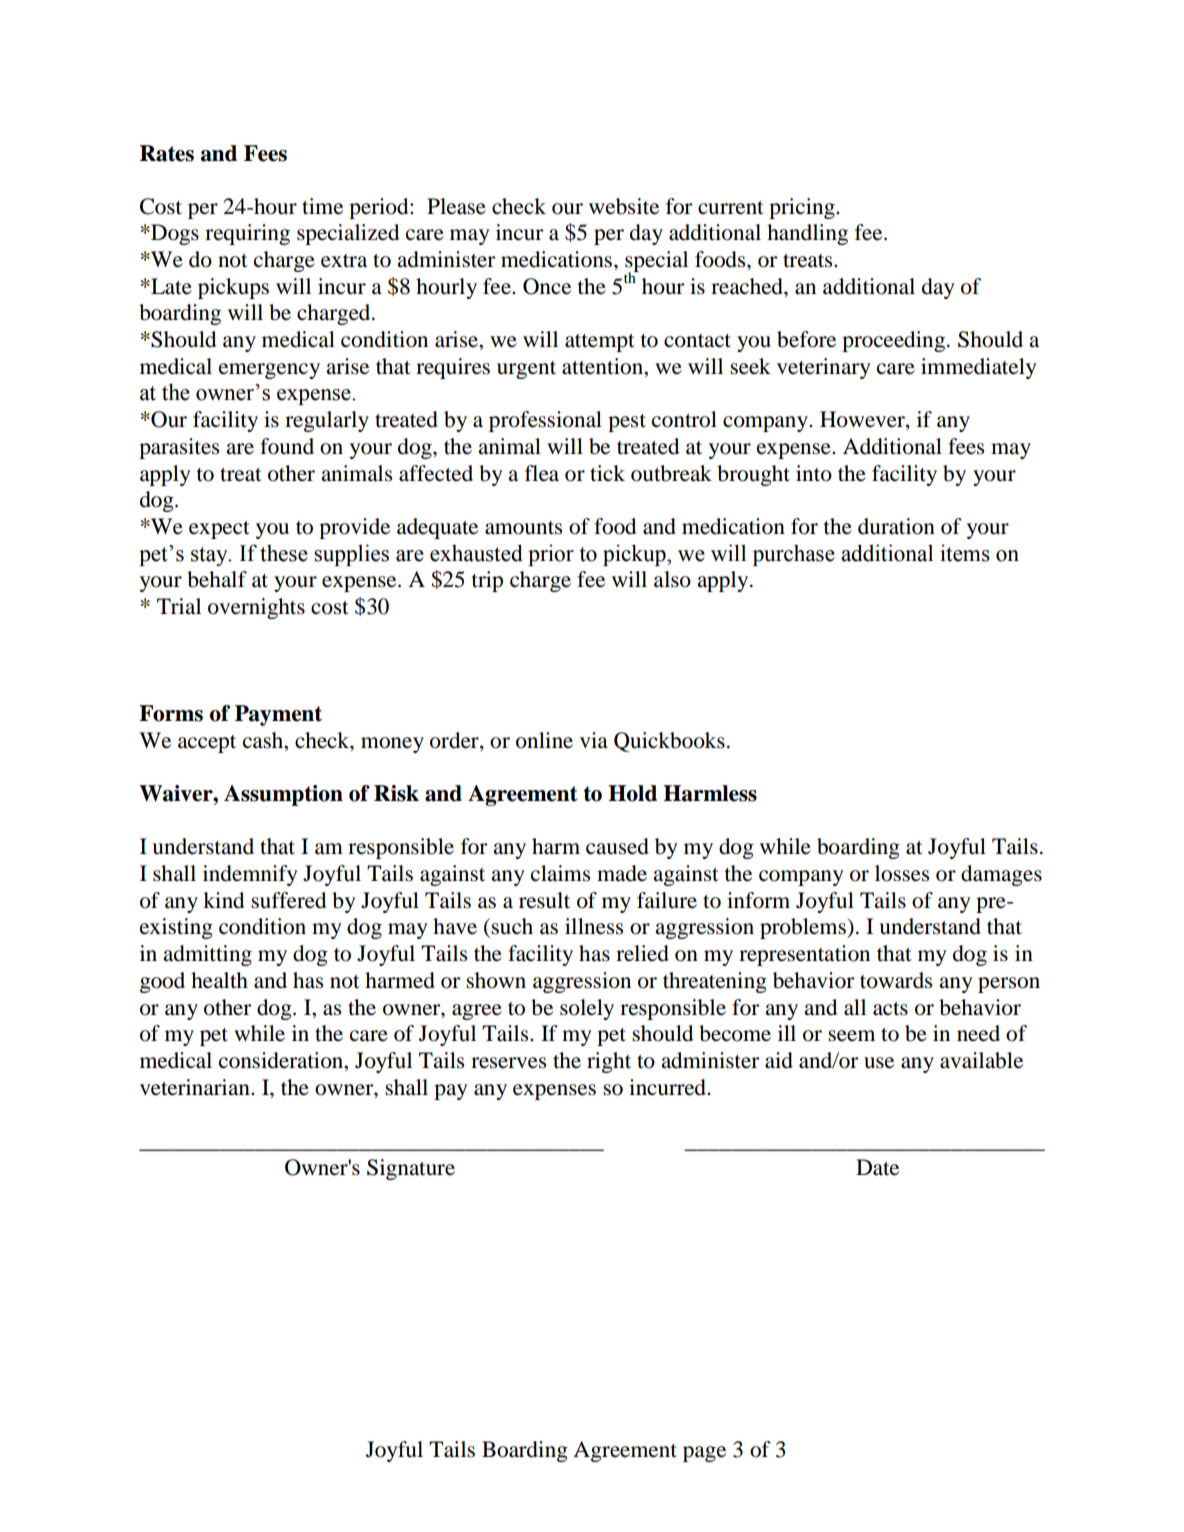 The image size is (1184, 1532). What do you see at coordinates (247, 234) in the screenshot?
I see `requiring` at bounding box center [247, 234].
